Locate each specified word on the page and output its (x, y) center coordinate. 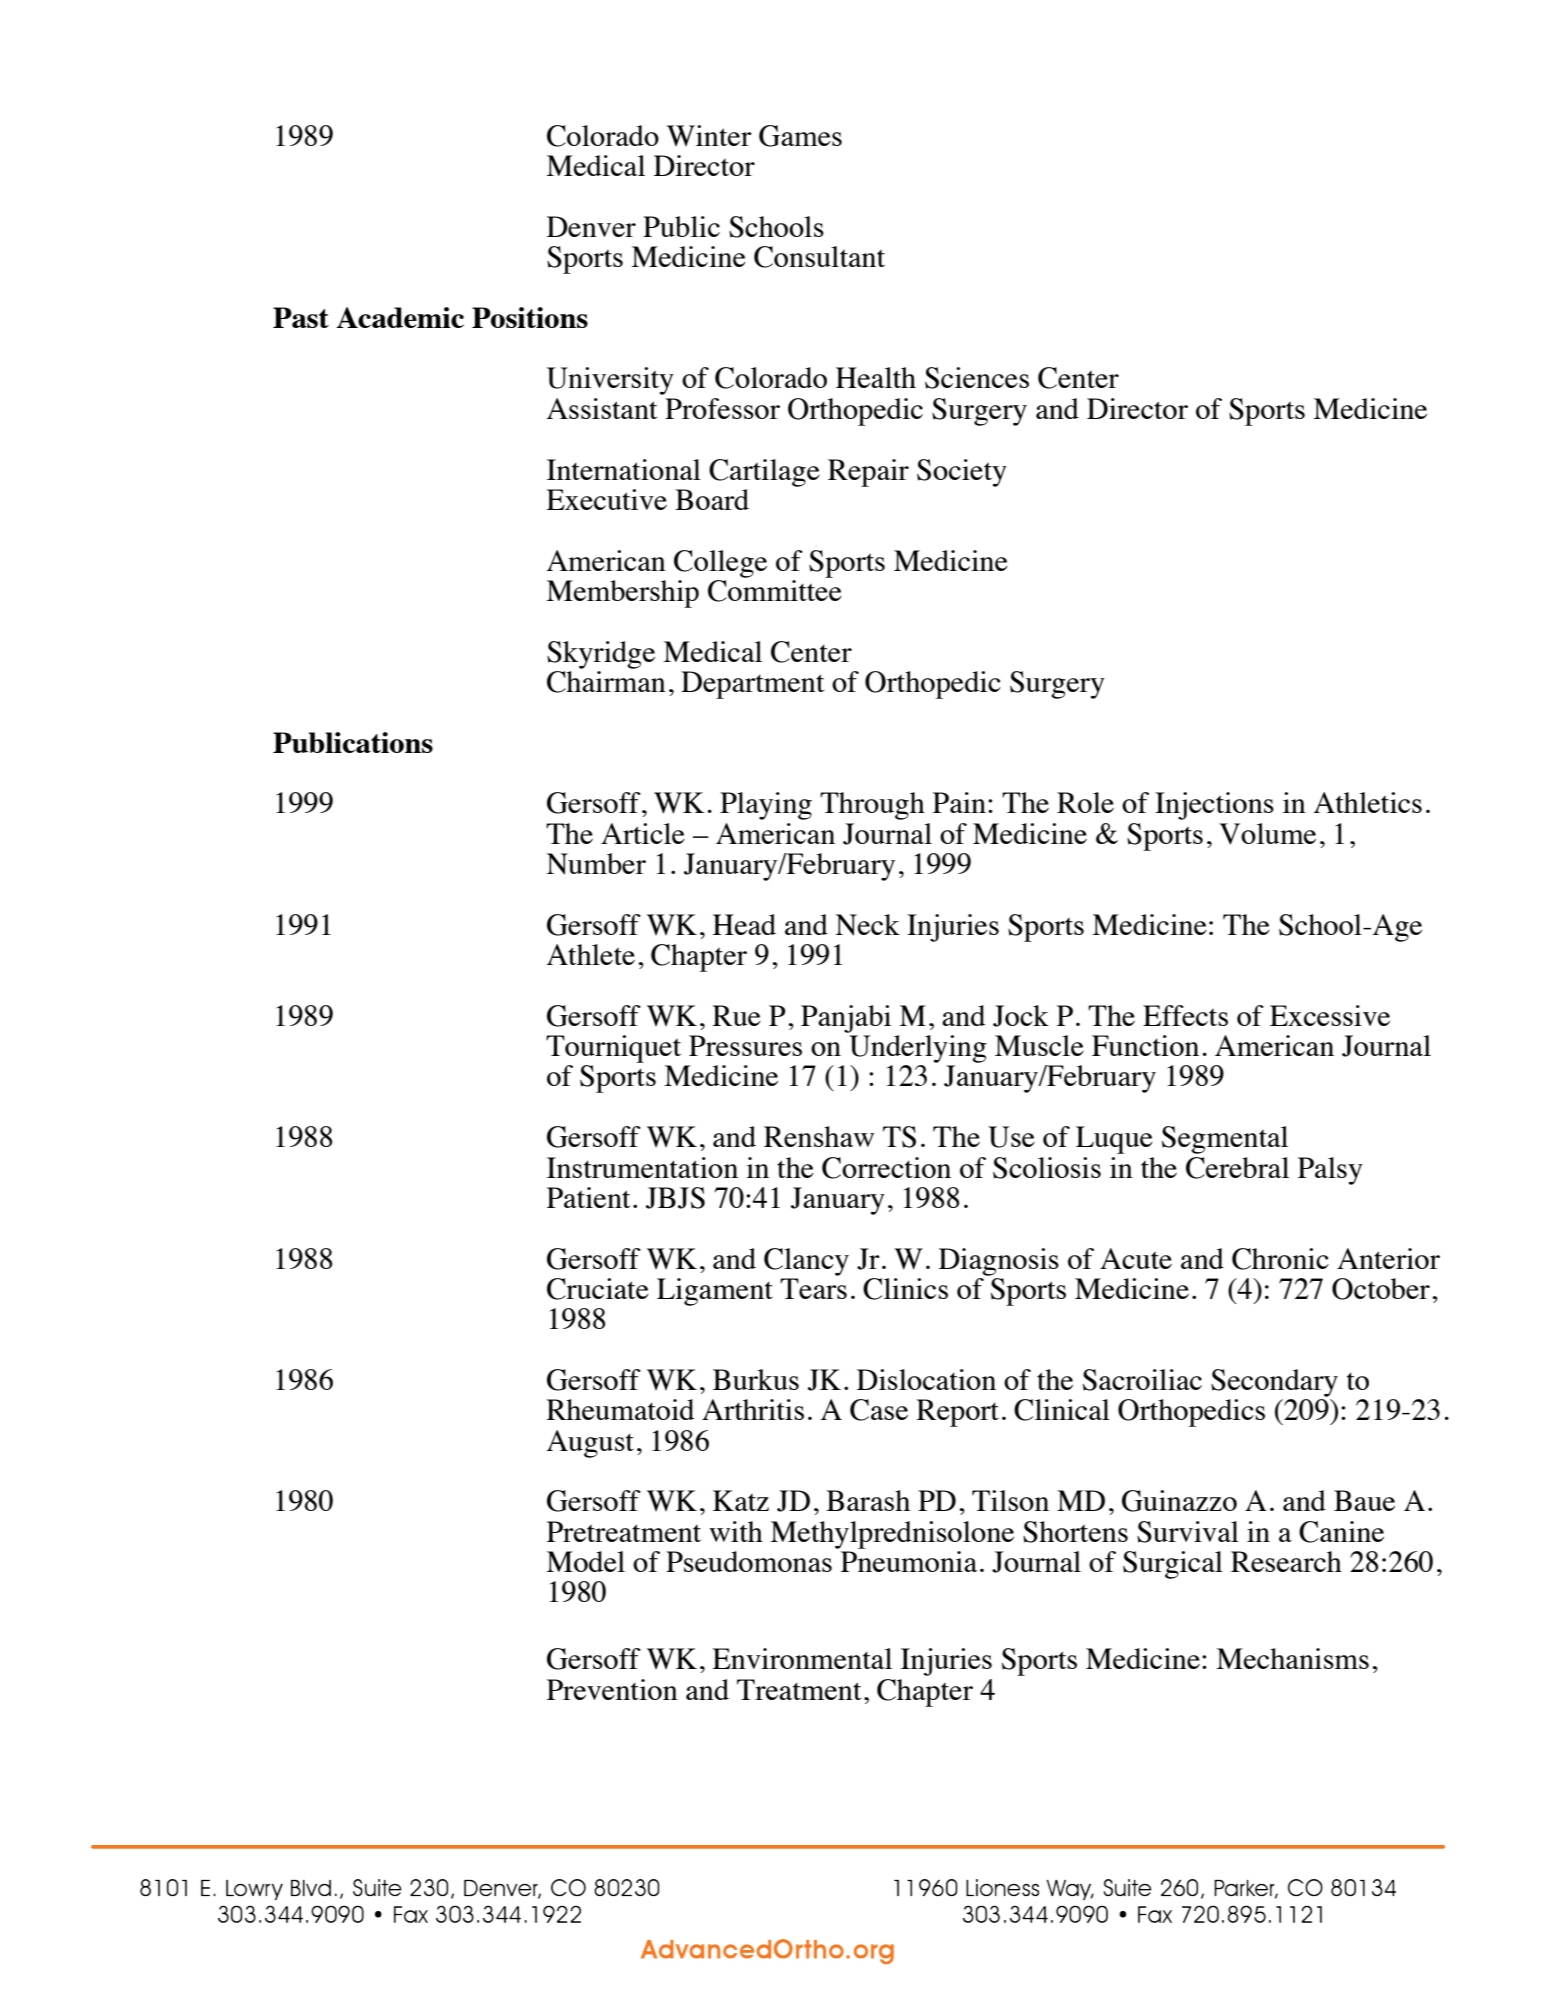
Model (585, 1561)
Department (752, 685)
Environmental (802, 1658)
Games (800, 136)
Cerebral (1237, 1168)
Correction (886, 1168)
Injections (1214, 806)
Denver (591, 226)
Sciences (977, 378)
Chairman (606, 682)
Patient (588, 1197)
